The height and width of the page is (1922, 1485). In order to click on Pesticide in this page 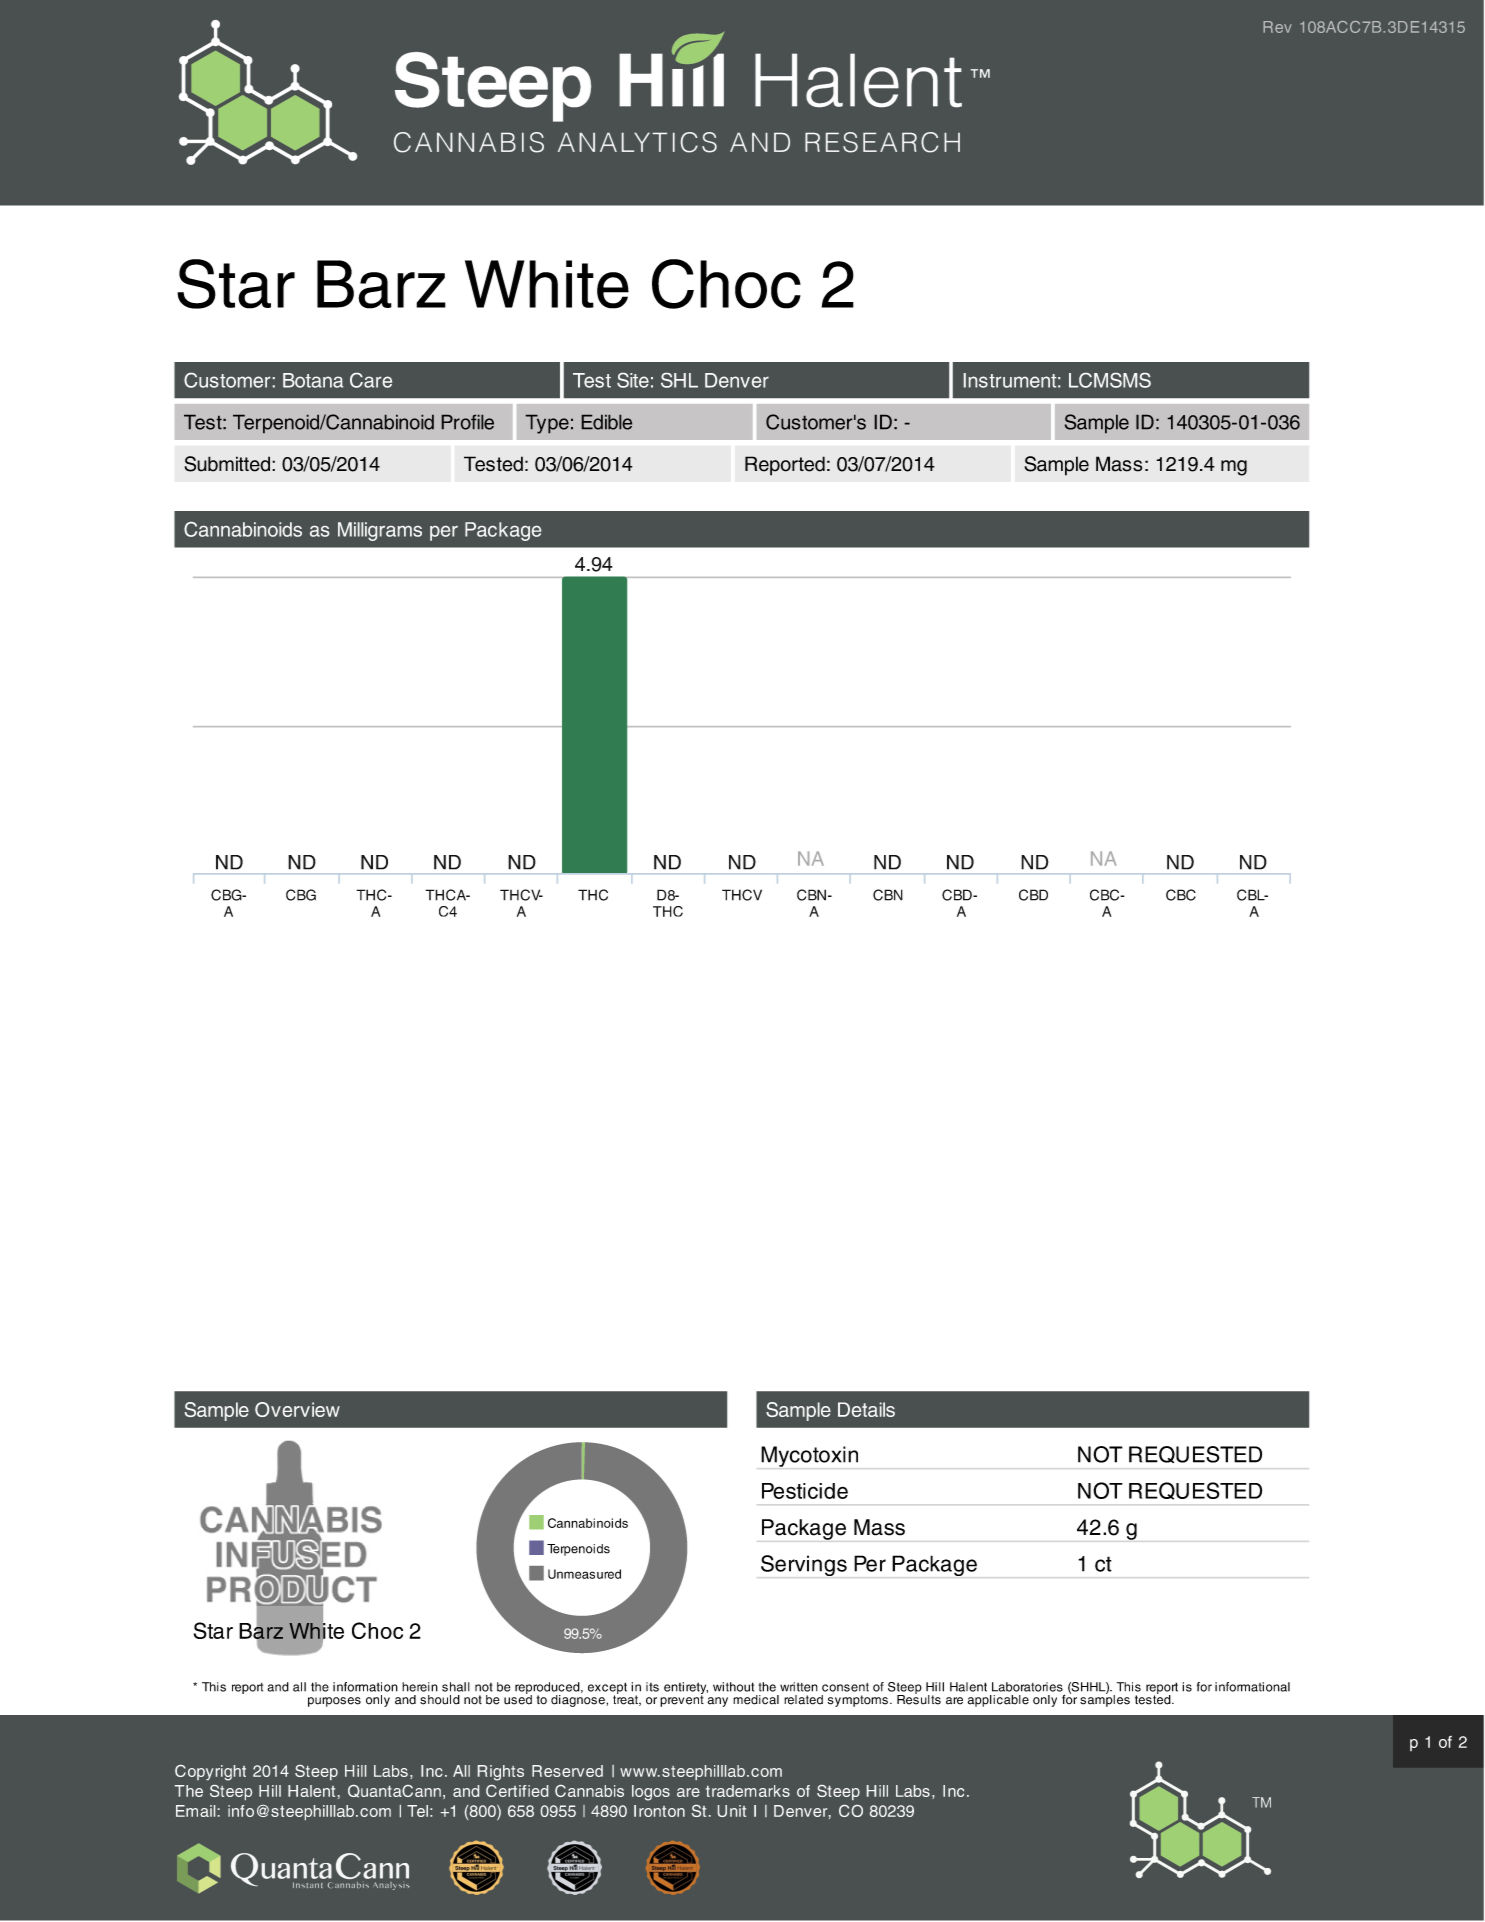, I will do `click(805, 1491)`.
